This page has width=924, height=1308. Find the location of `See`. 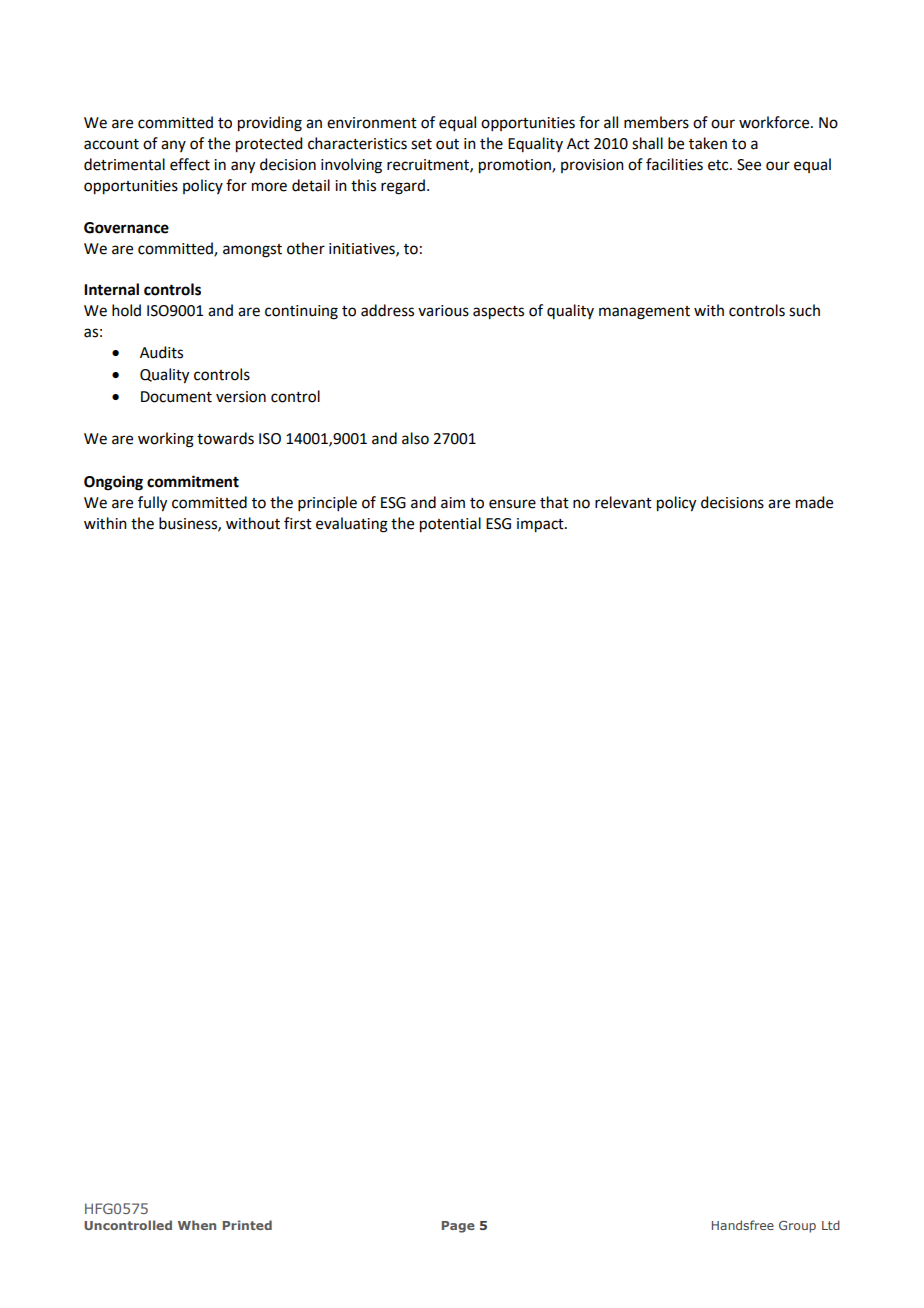

See is located at coordinates (749, 165).
